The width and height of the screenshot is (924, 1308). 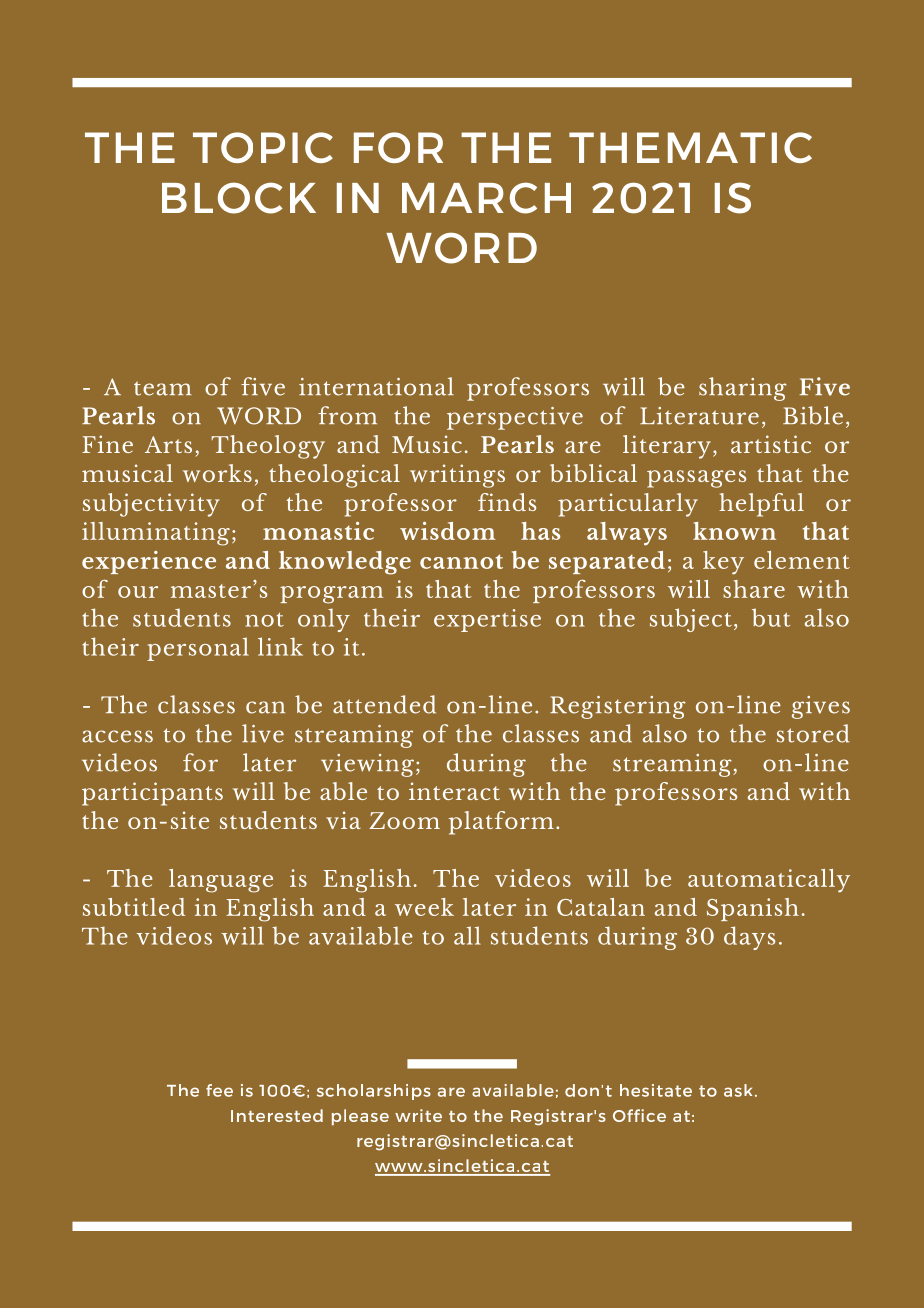 I want to click on THEMATIC, so click(x=690, y=147).
